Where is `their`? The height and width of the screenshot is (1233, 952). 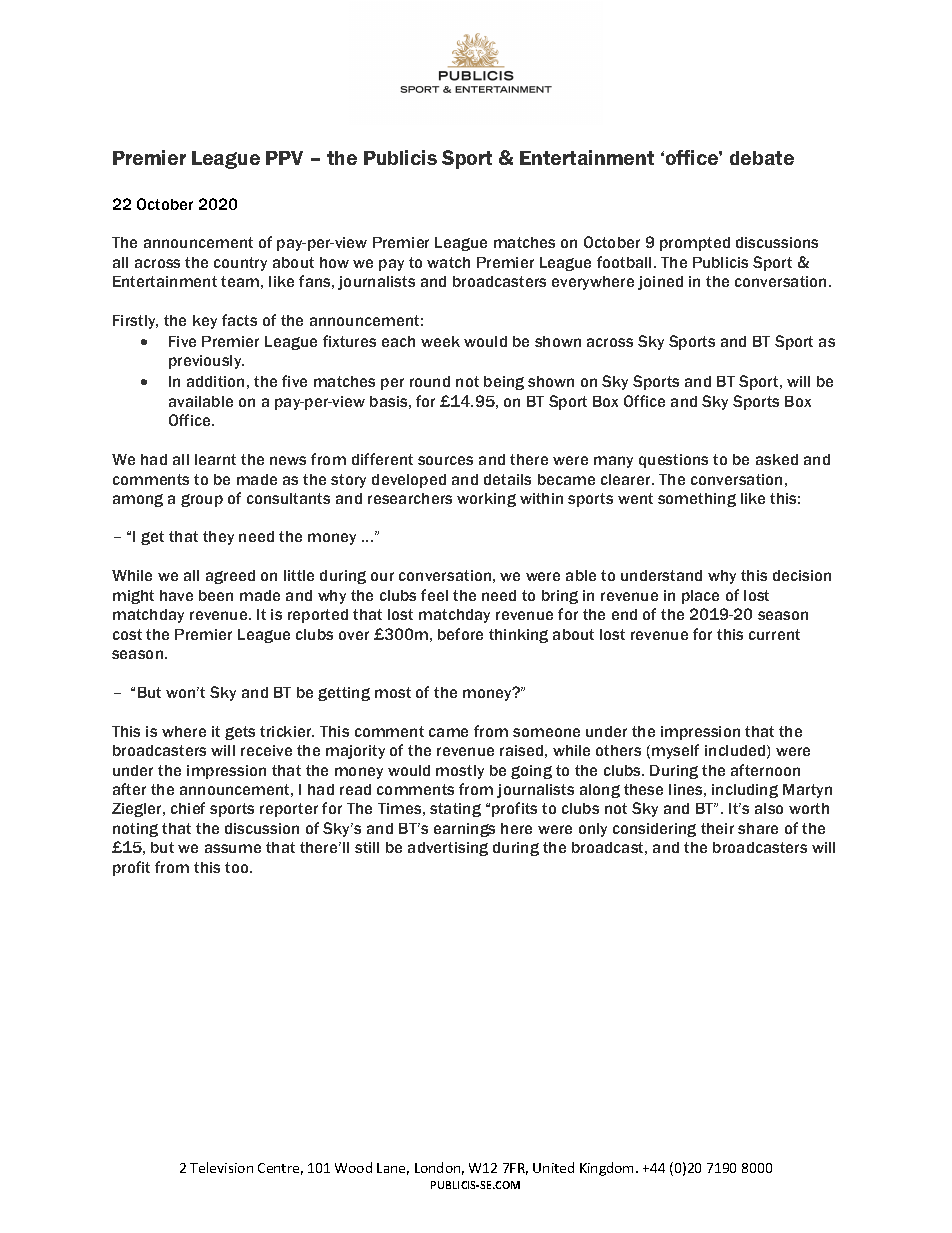 their is located at coordinates (717, 828).
